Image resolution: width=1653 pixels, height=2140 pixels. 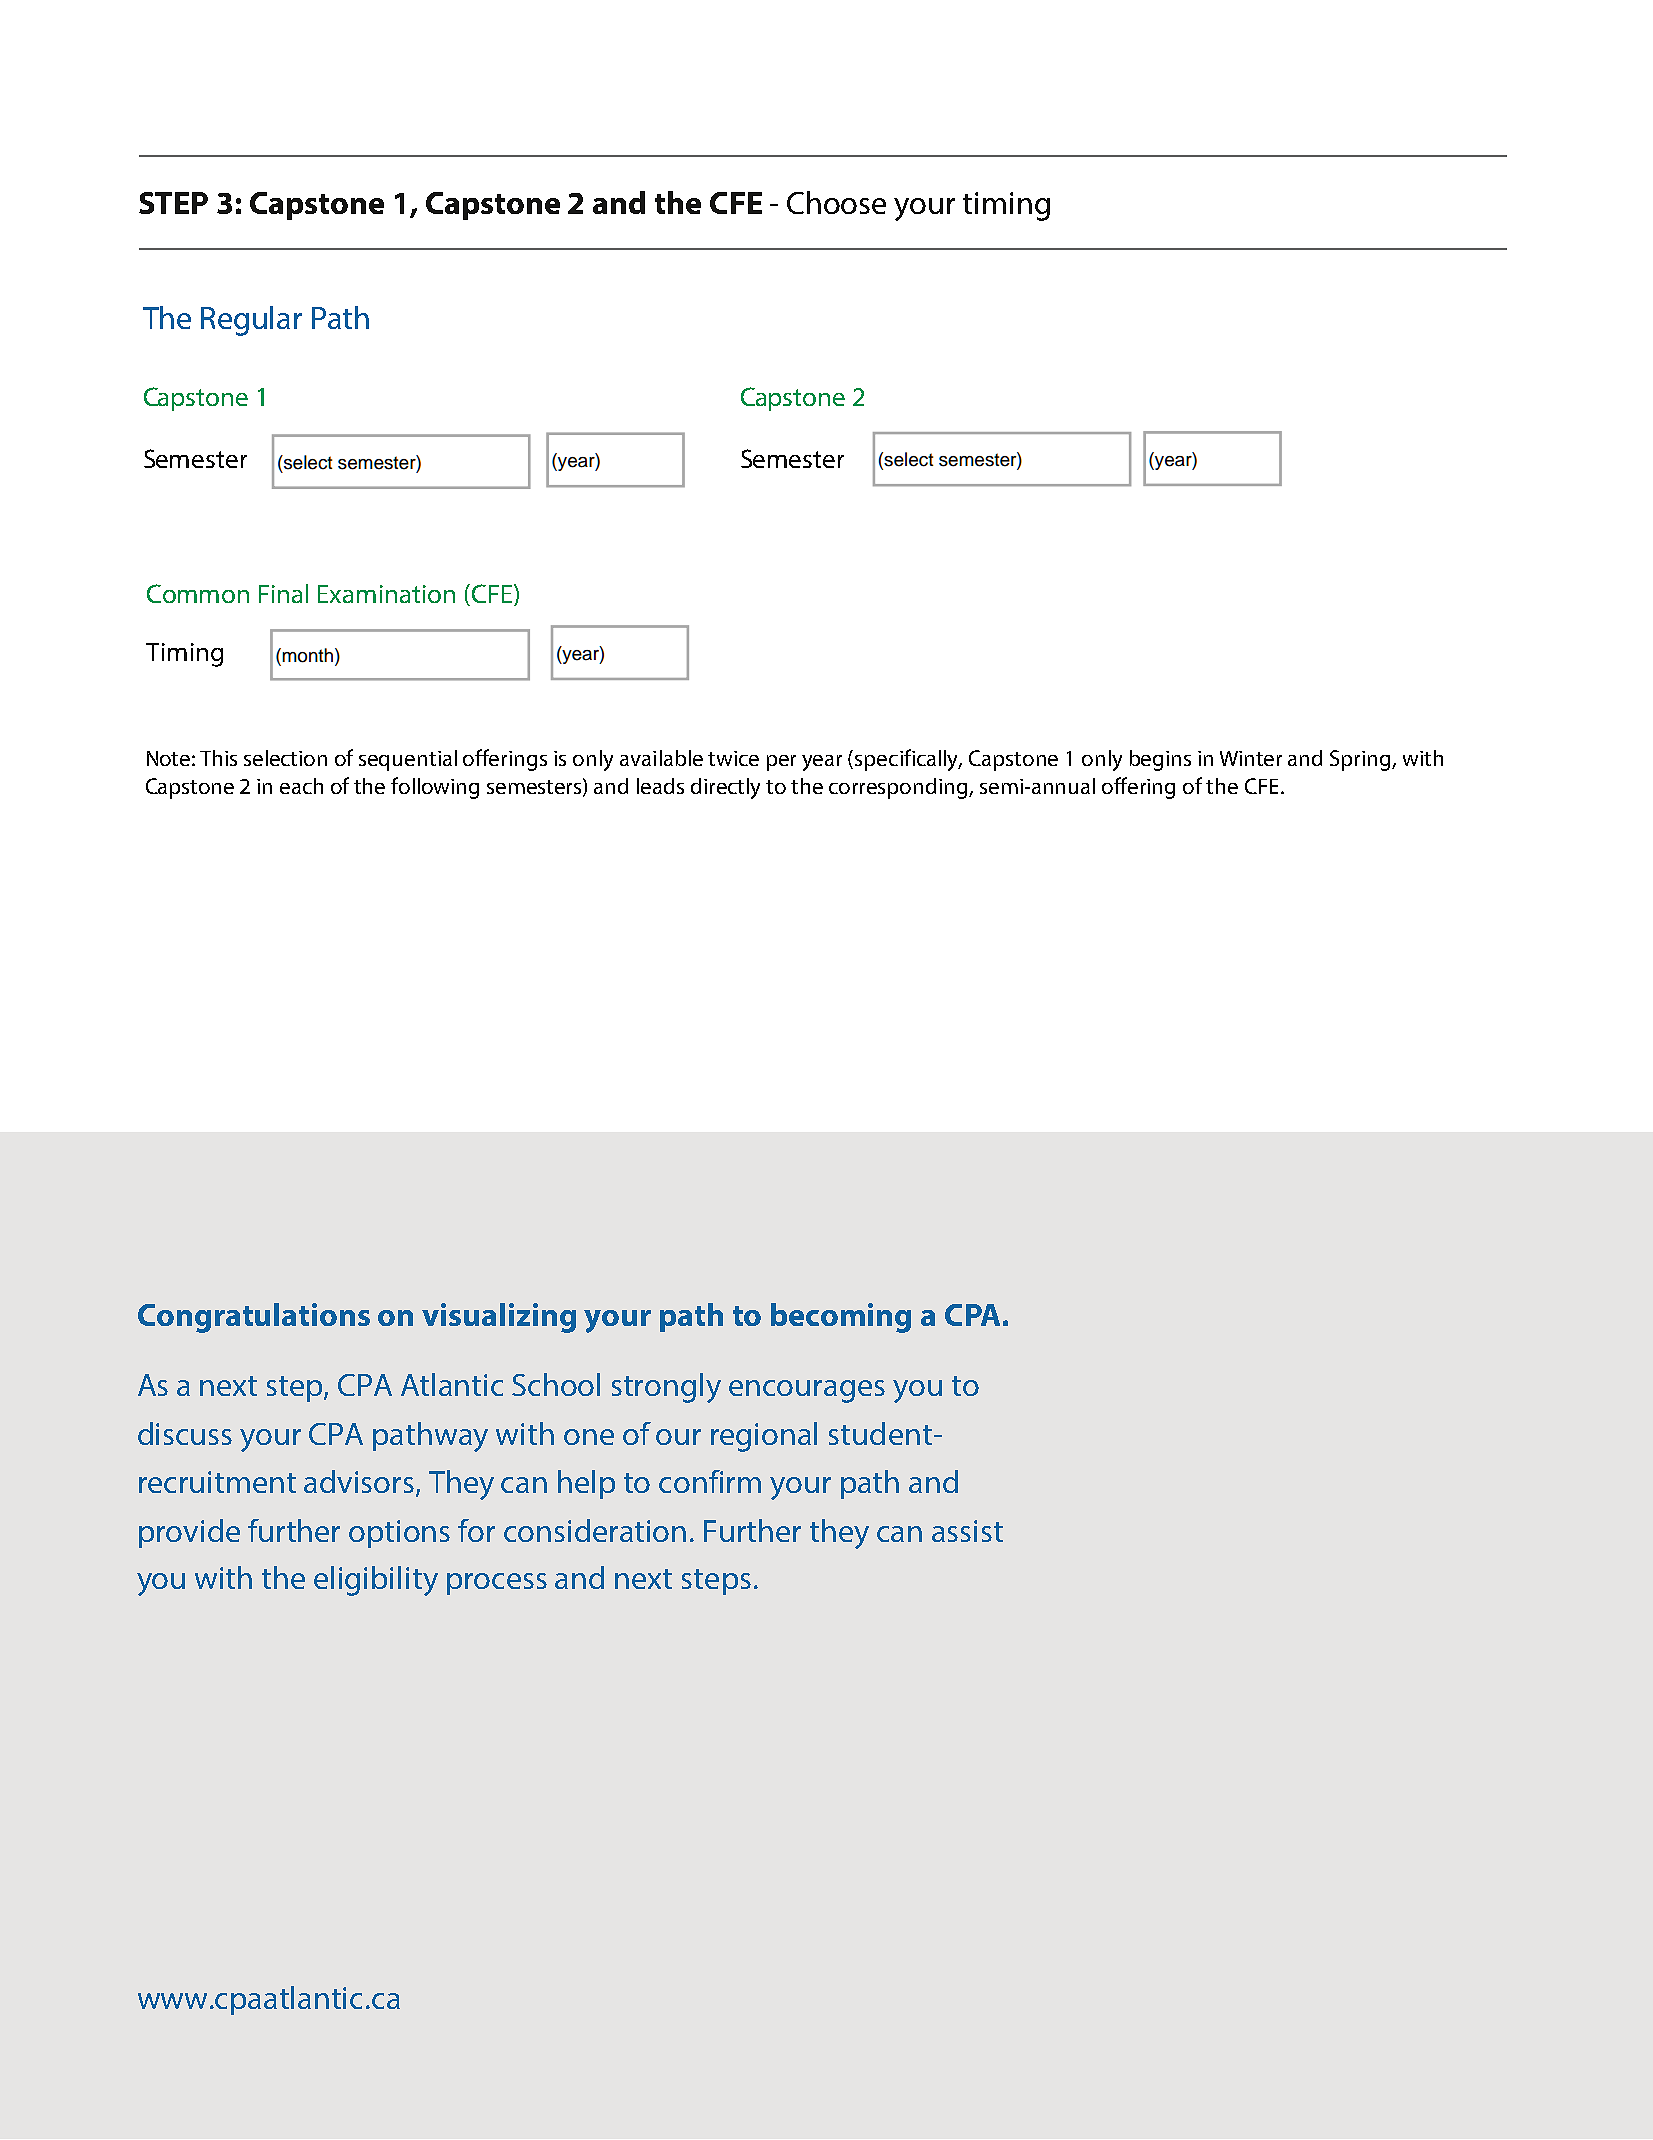 I want to click on Regular, so click(x=251, y=321).
